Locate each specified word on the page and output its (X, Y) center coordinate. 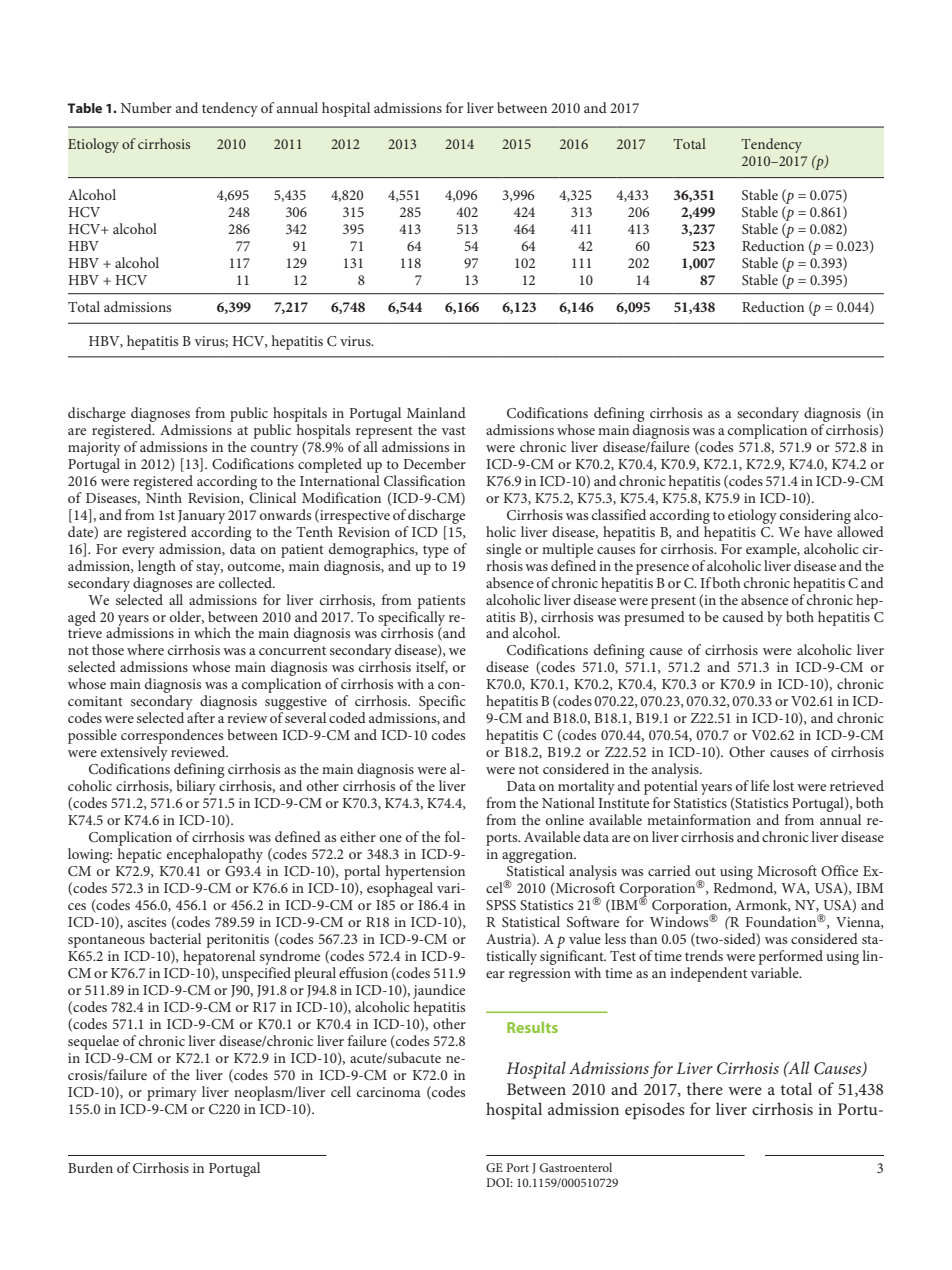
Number (146, 107)
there (705, 1088)
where (145, 649)
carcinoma (389, 1092)
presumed (654, 617)
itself (432, 667)
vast (454, 430)
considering (815, 516)
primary (172, 1094)
